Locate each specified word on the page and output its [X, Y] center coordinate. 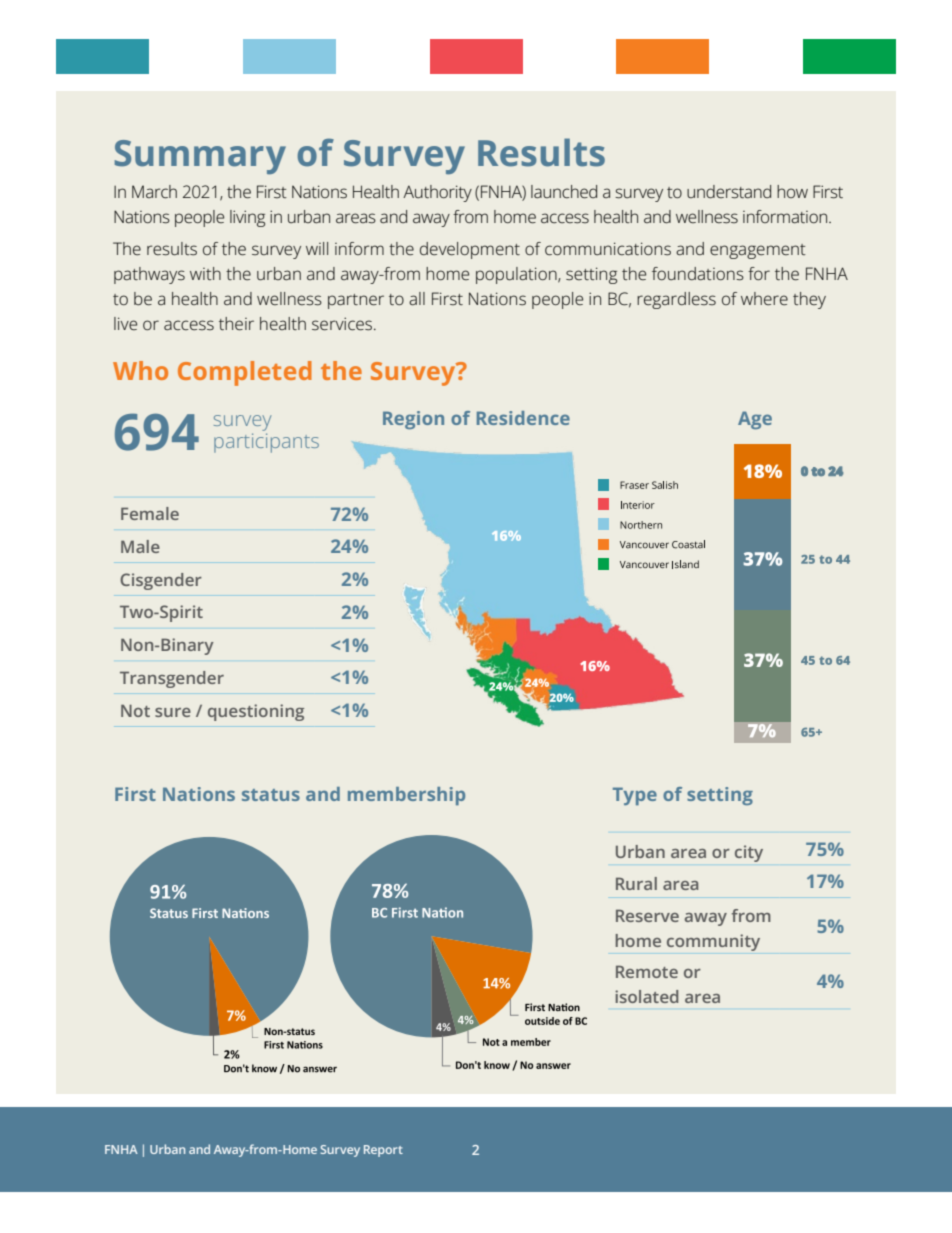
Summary [200, 157]
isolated [646, 996]
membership [406, 796]
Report [383, 1151]
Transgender [172, 679]
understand [729, 192]
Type [635, 796]
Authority [437, 193]
